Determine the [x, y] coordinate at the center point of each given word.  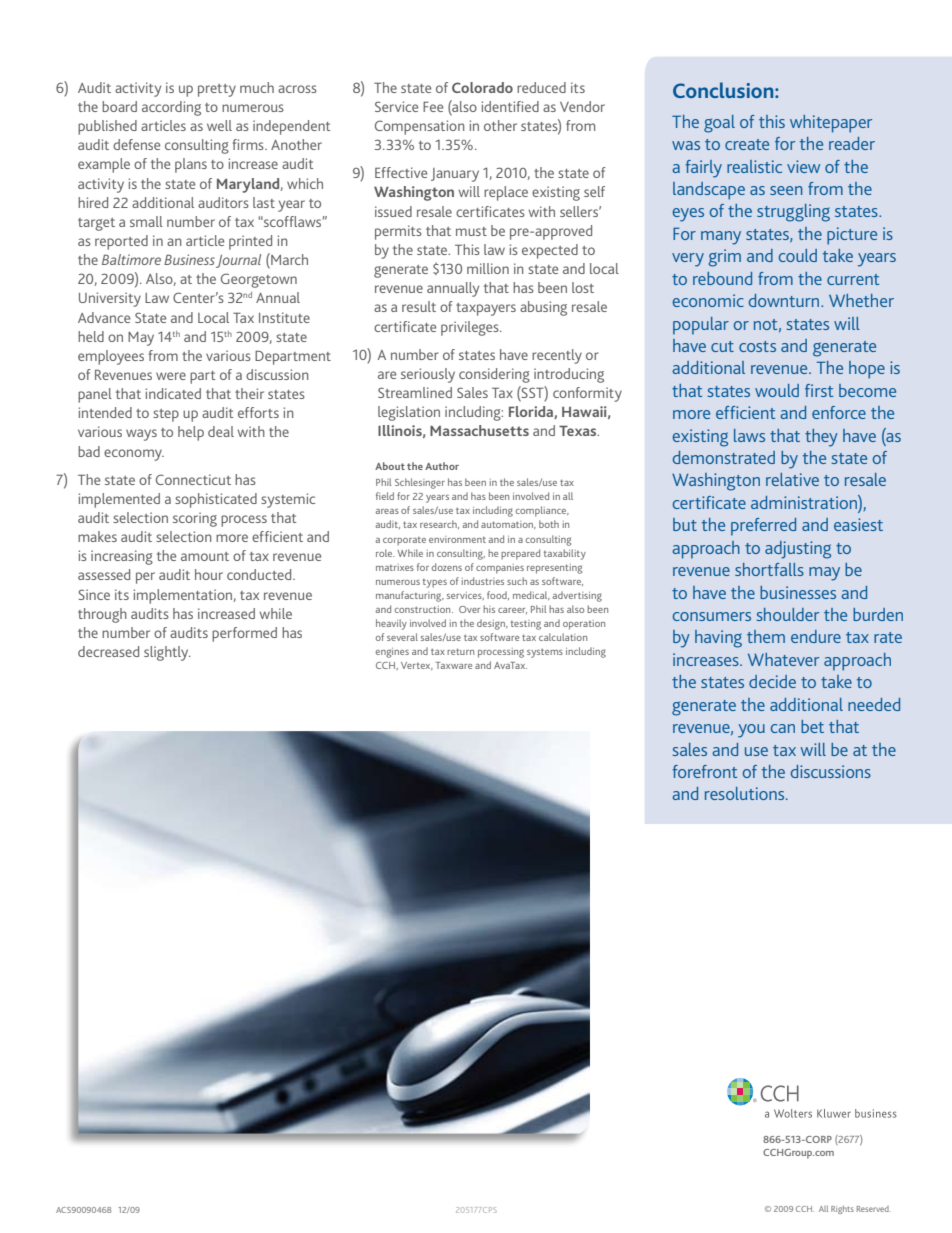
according [171, 108]
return [460, 651]
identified [510, 106]
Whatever [783, 659]
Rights [842, 1209]
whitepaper [831, 124]
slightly [167, 653]
